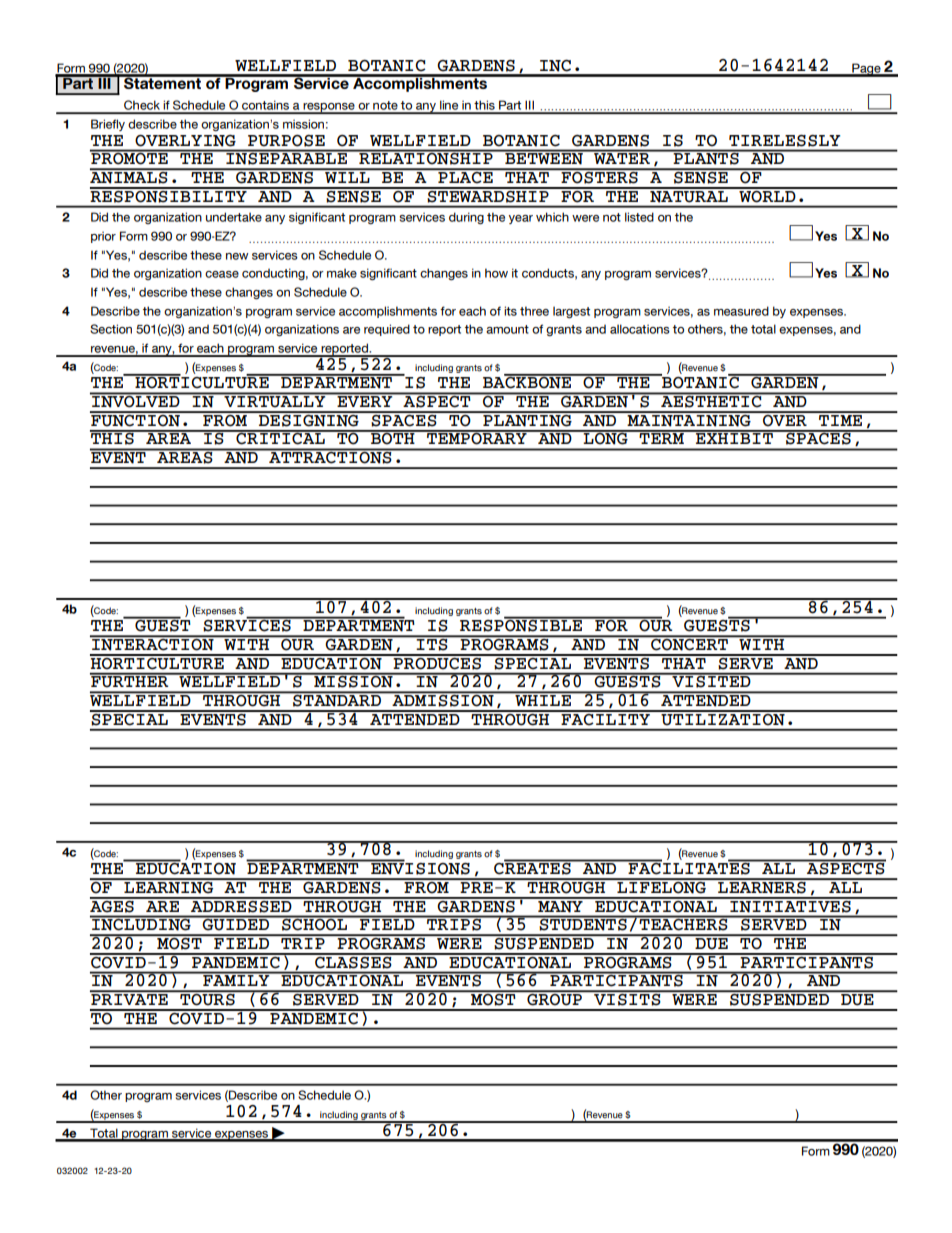  What do you see at coordinates (784, 141) in the screenshot?
I see `TIRELESSLY` at bounding box center [784, 141].
